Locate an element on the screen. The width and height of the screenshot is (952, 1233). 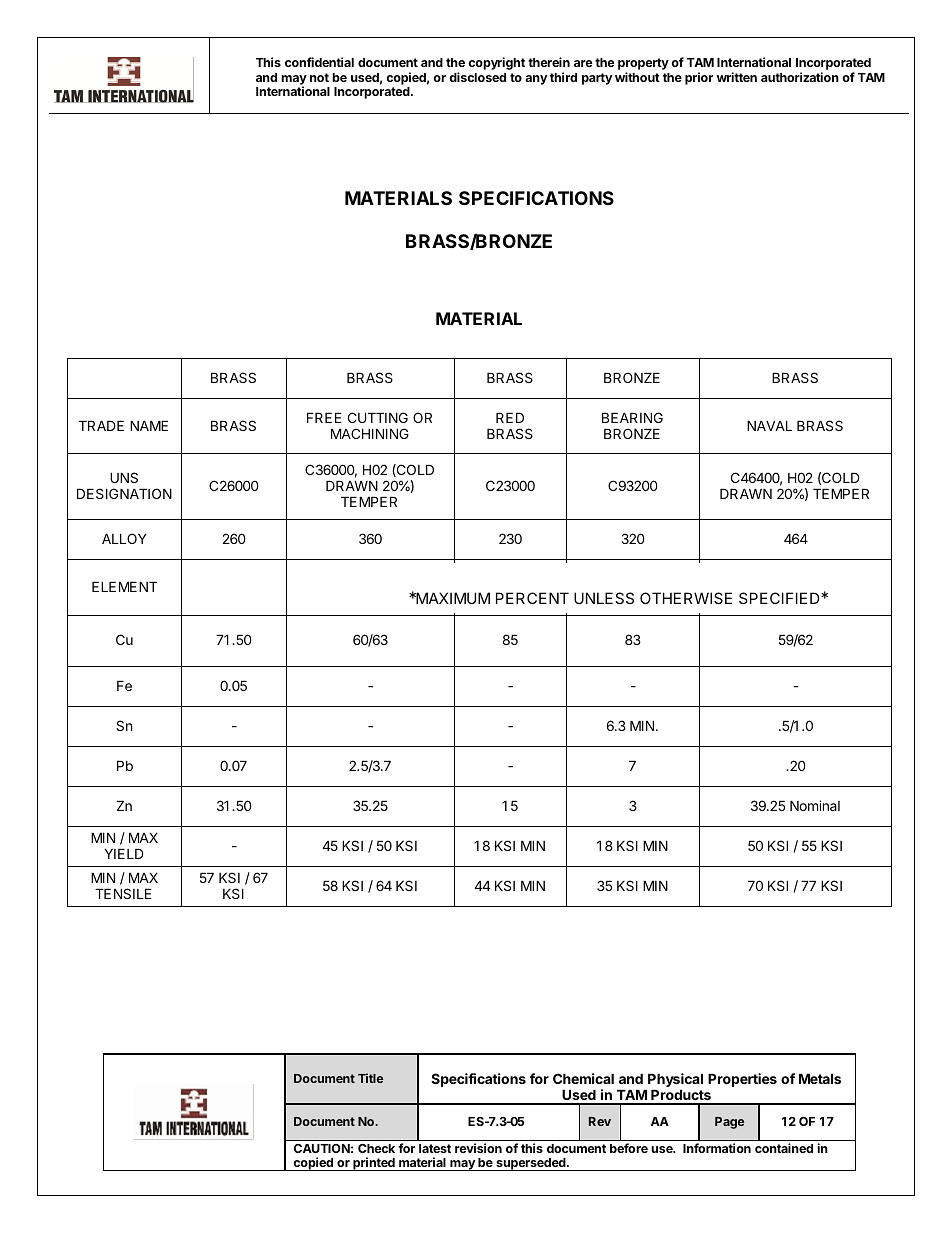
NAME is located at coordinates (149, 425).
